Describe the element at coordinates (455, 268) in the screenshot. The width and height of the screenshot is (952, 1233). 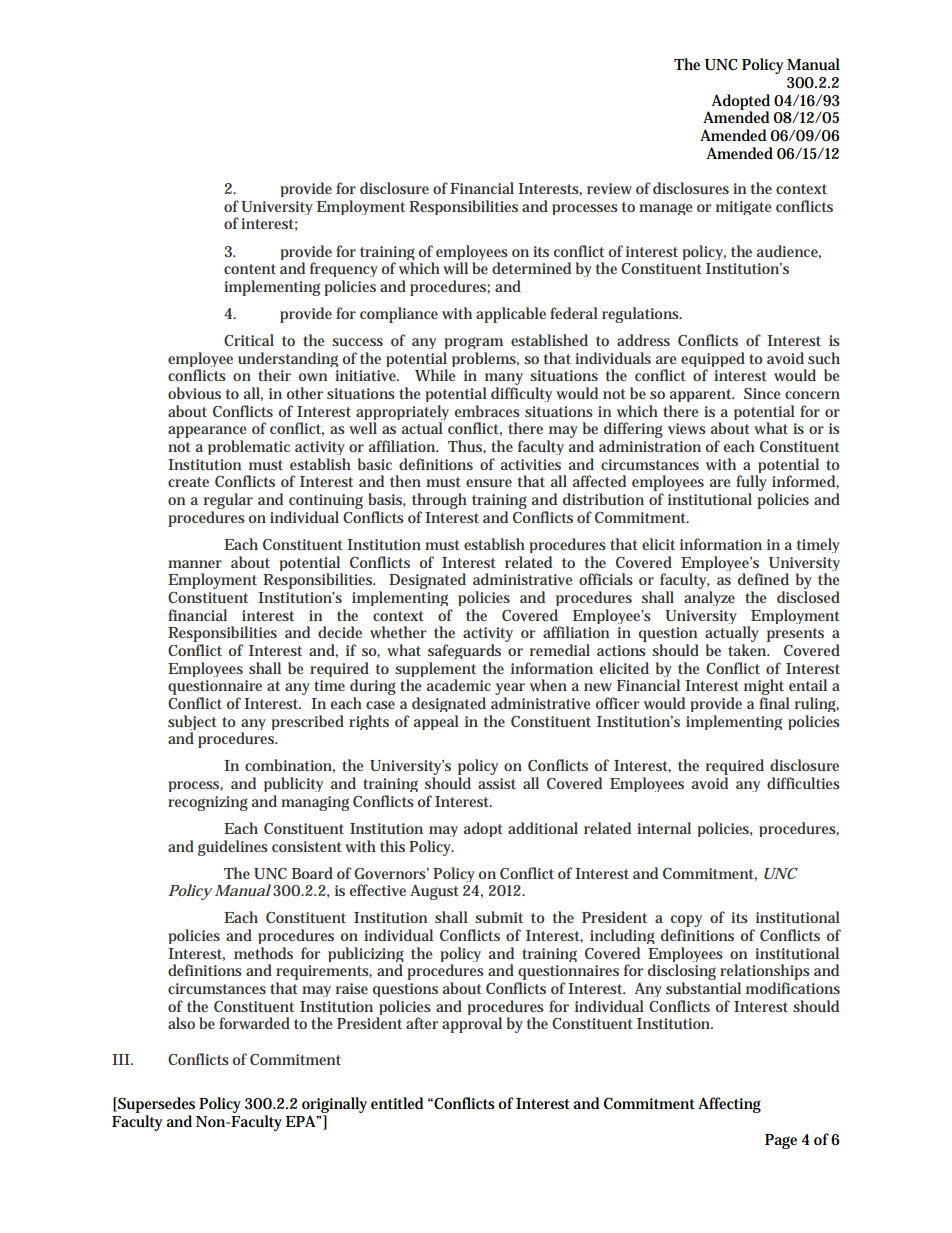
I see `will` at that location.
